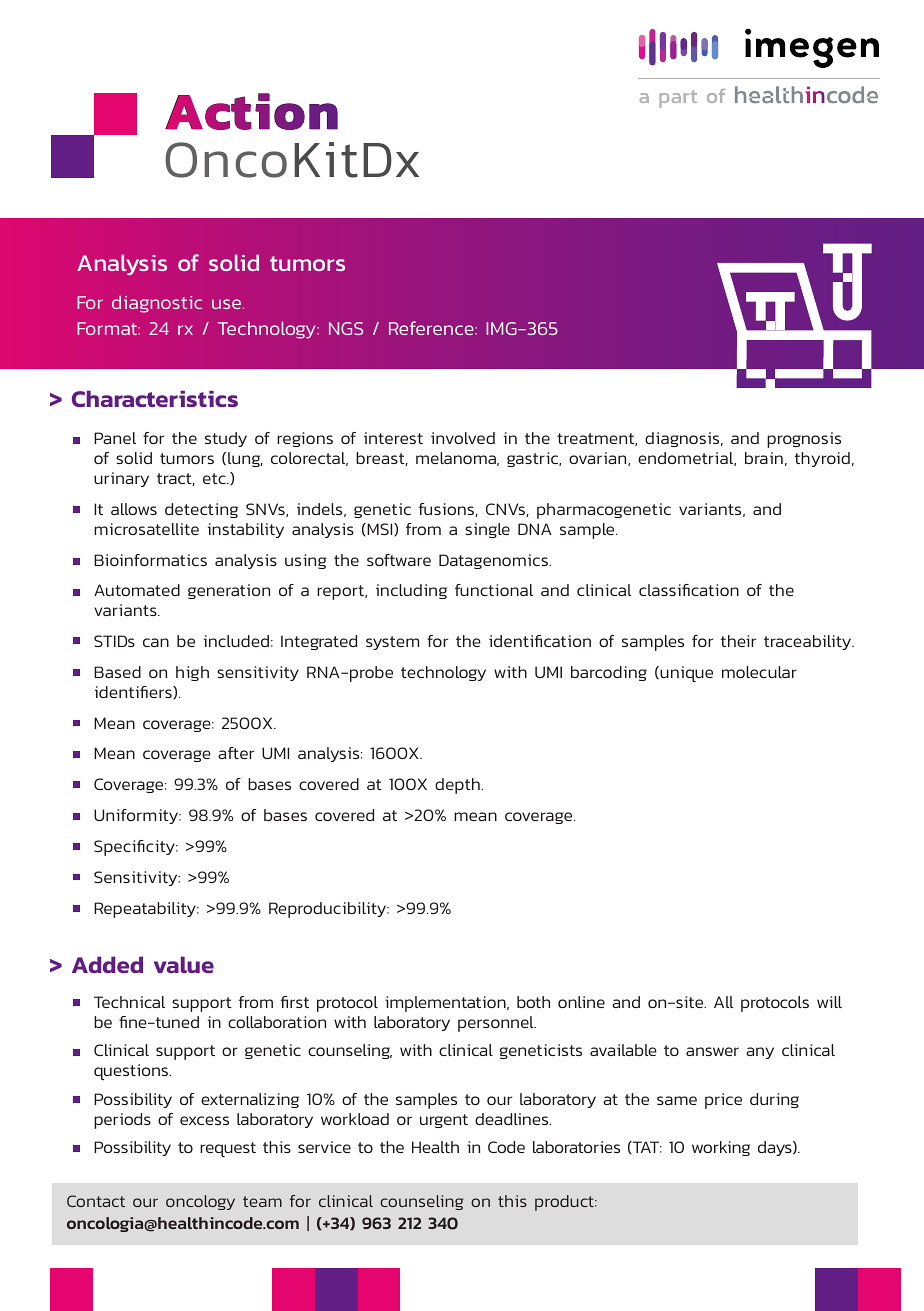 This image has width=924, height=1311. Describe the element at coordinates (200, 1202) in the image. I see `oncology` at that location.
